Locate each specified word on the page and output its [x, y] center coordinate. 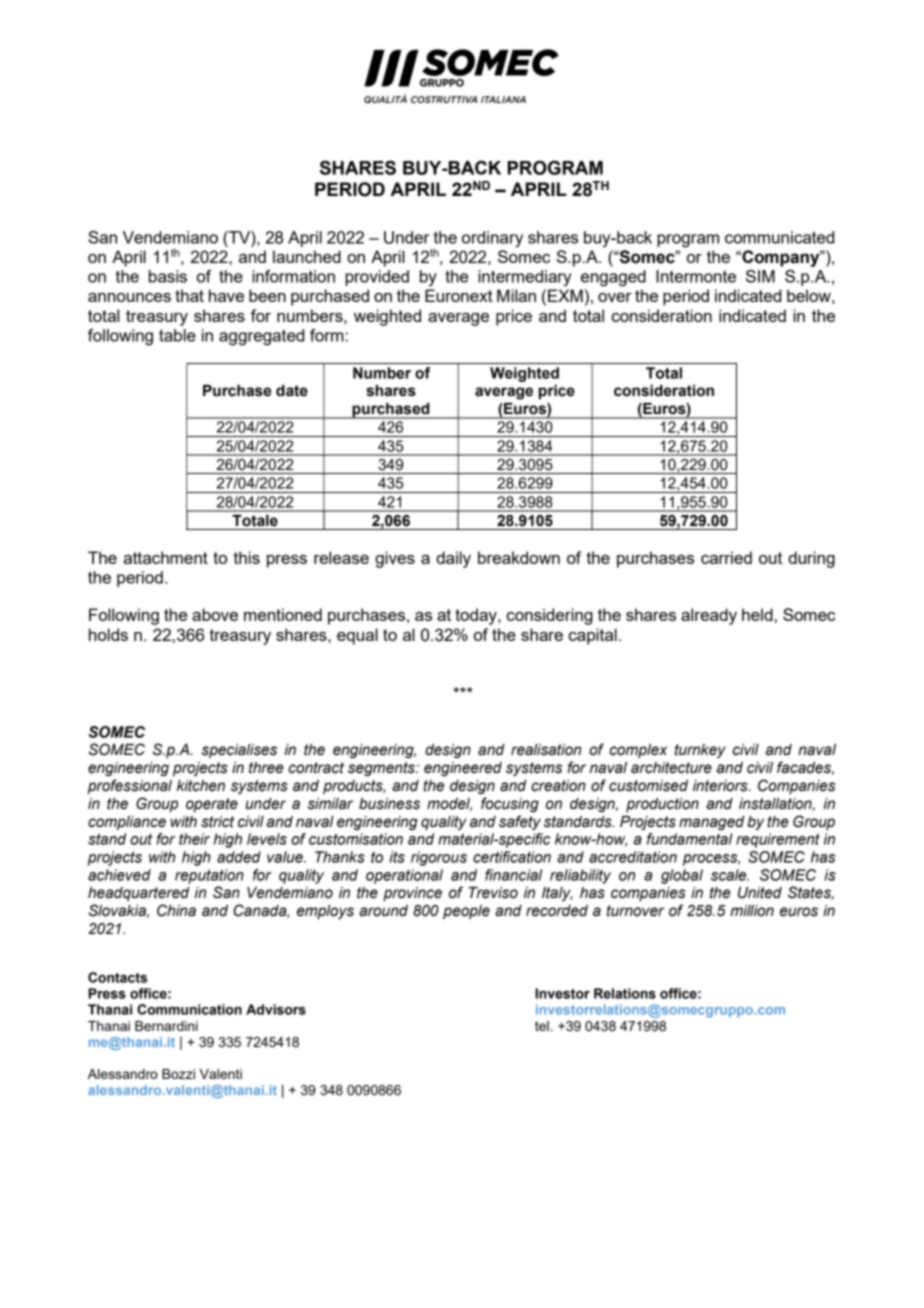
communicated [779, 237]
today [477, 616]
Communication [189, 1009]
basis [168, 276]
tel [542, 1026]
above [215, 614]
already [709, 616]
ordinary [492, 239]
